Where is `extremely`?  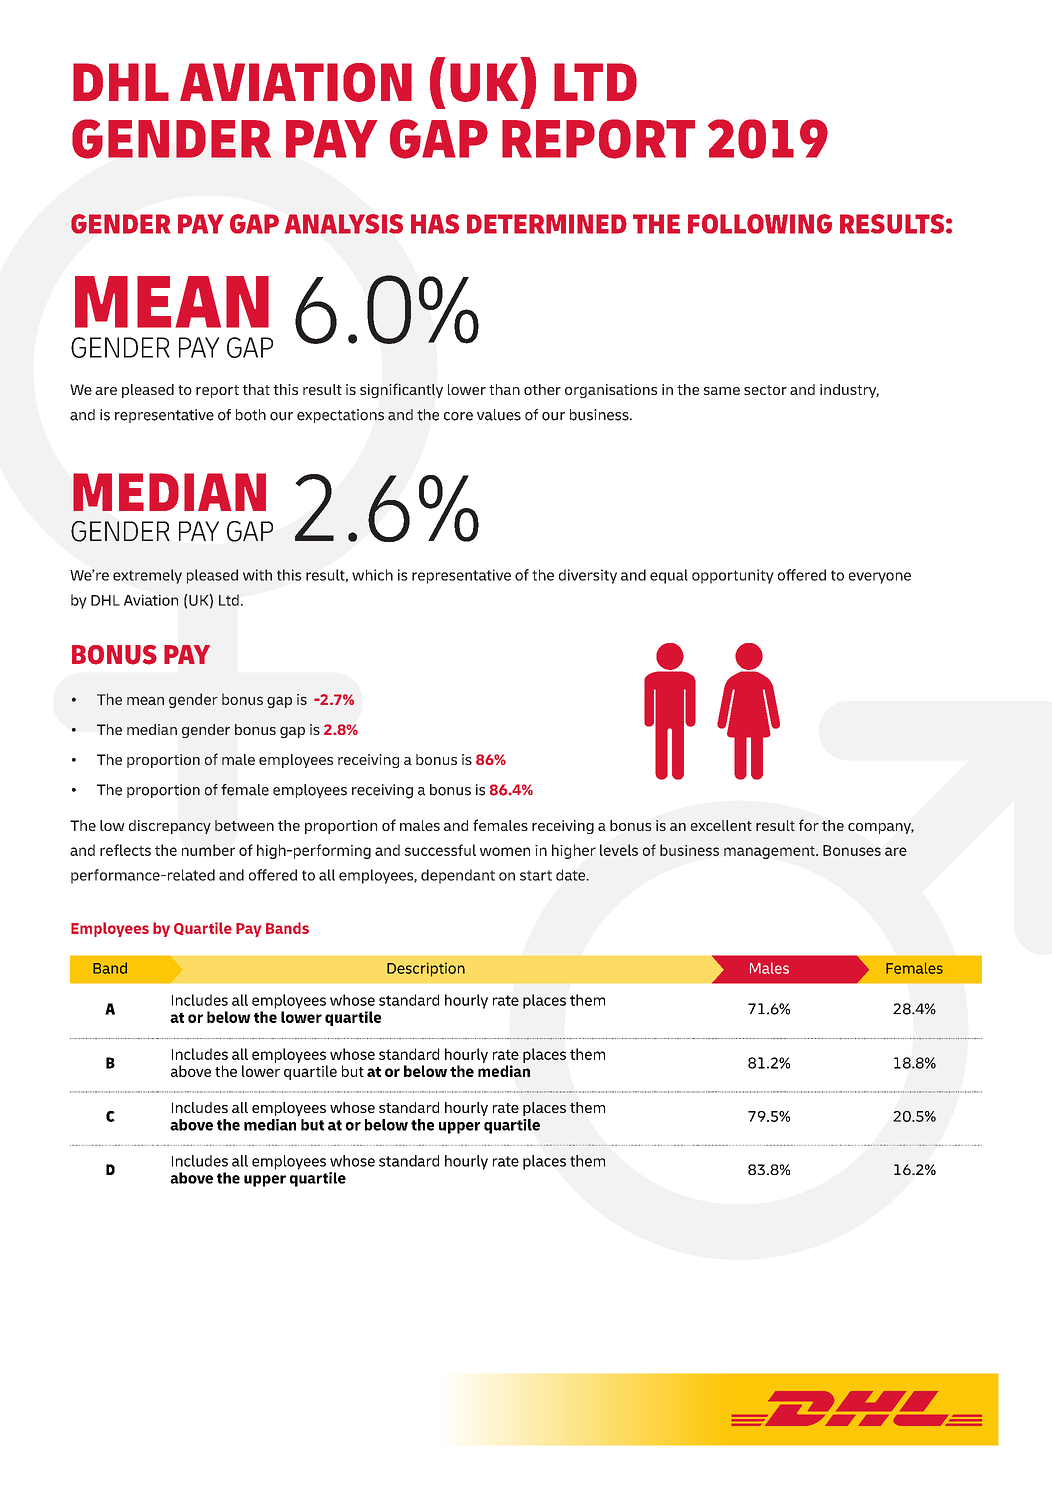
extremely is located at coordinates (147, 576).
